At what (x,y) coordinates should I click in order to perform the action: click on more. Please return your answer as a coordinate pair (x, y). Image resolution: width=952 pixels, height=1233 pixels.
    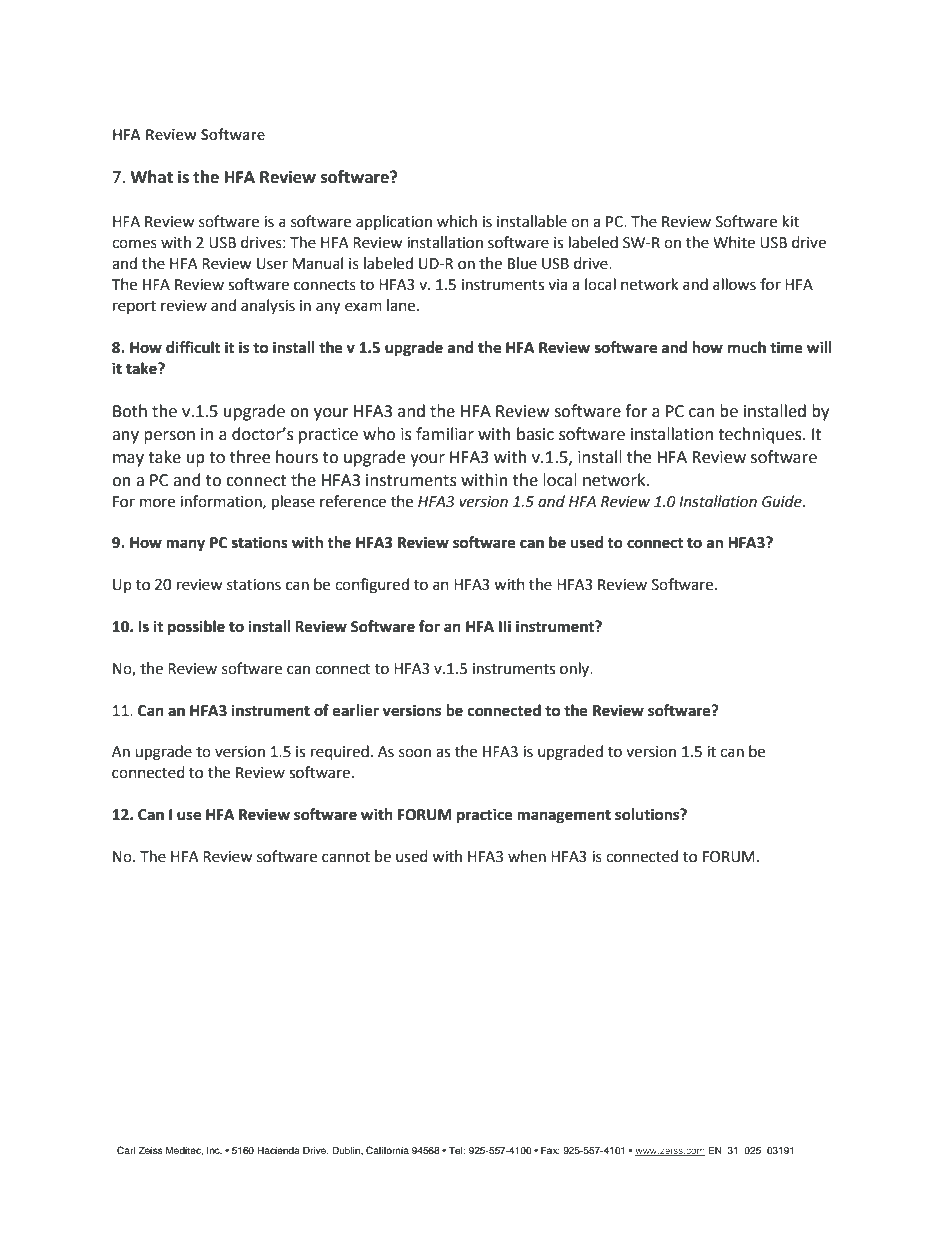
    Looking at the image, I should click on (157, 503).
